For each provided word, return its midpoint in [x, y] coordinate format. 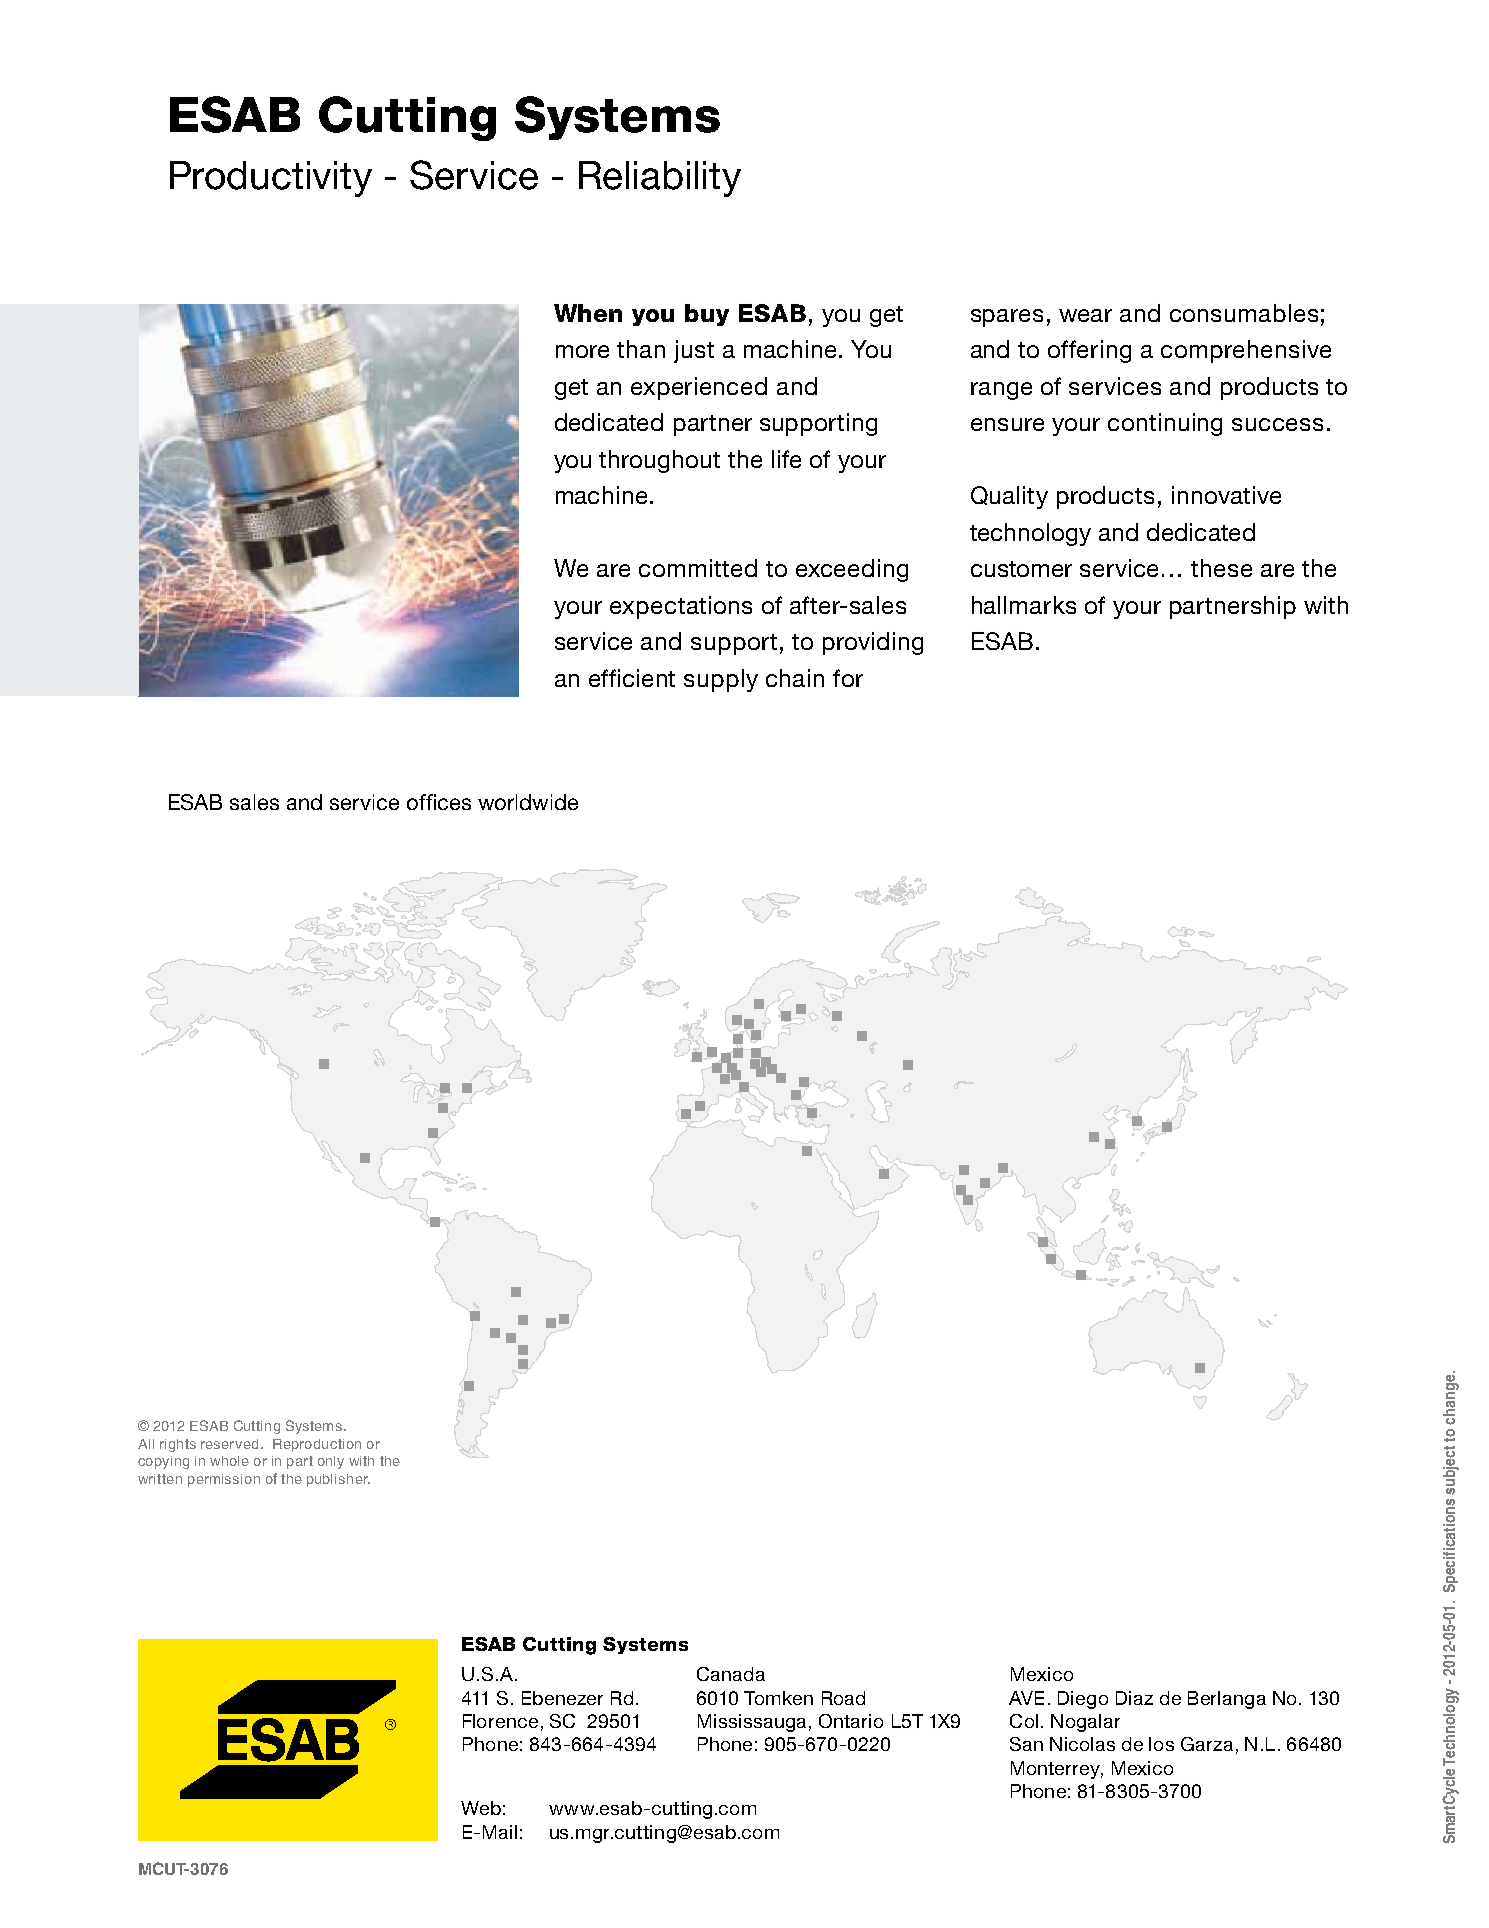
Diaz [1134, 1698]
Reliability [660, 179]
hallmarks [1024, 605]
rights [178, 1445]
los [1161, 1744]
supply [721, 680]
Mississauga [752, 1723]
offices [439, 802]
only [331, 1462]
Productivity [271, 179]
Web [481, 1808]
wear [1085, 315]
